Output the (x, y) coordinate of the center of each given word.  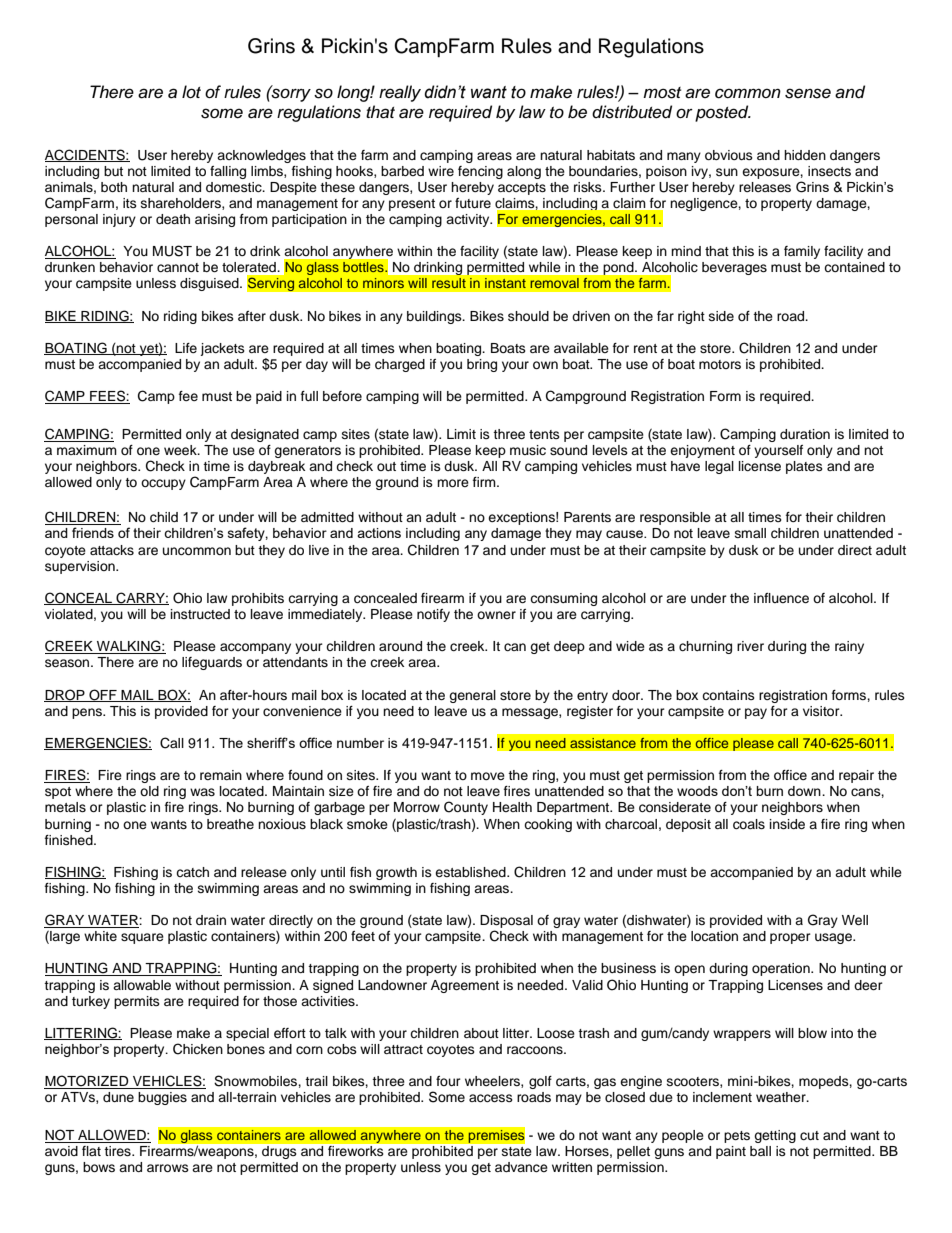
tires (118, 1151)
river (750, 646)
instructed (200, 614)
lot (191, 91)
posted (723, 113)
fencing (480, 172)
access (491, 1098)
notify (433, 615)
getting (775, 1136)
